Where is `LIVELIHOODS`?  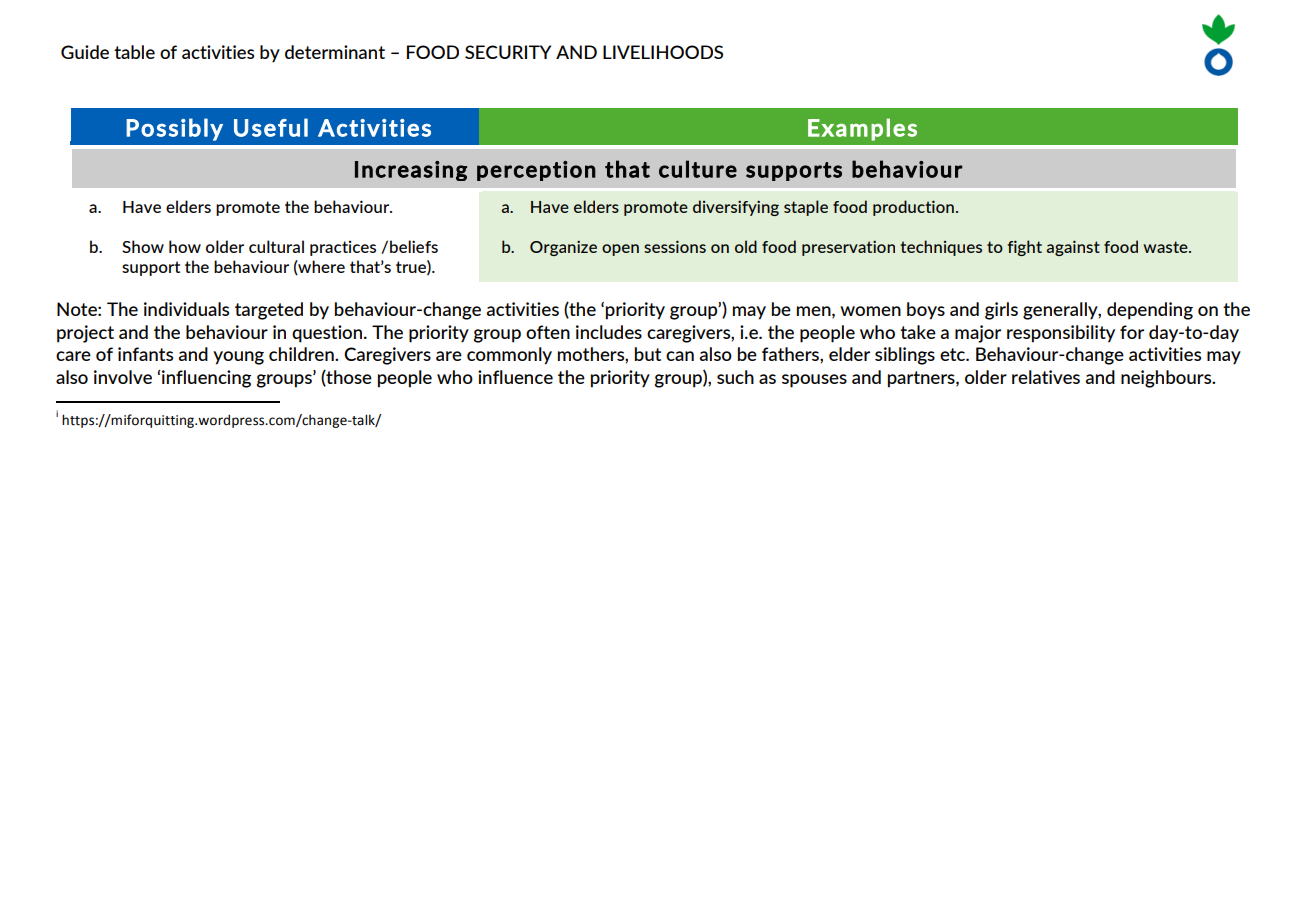
LIVELIHOODS is located at coordinates (663, 52).
